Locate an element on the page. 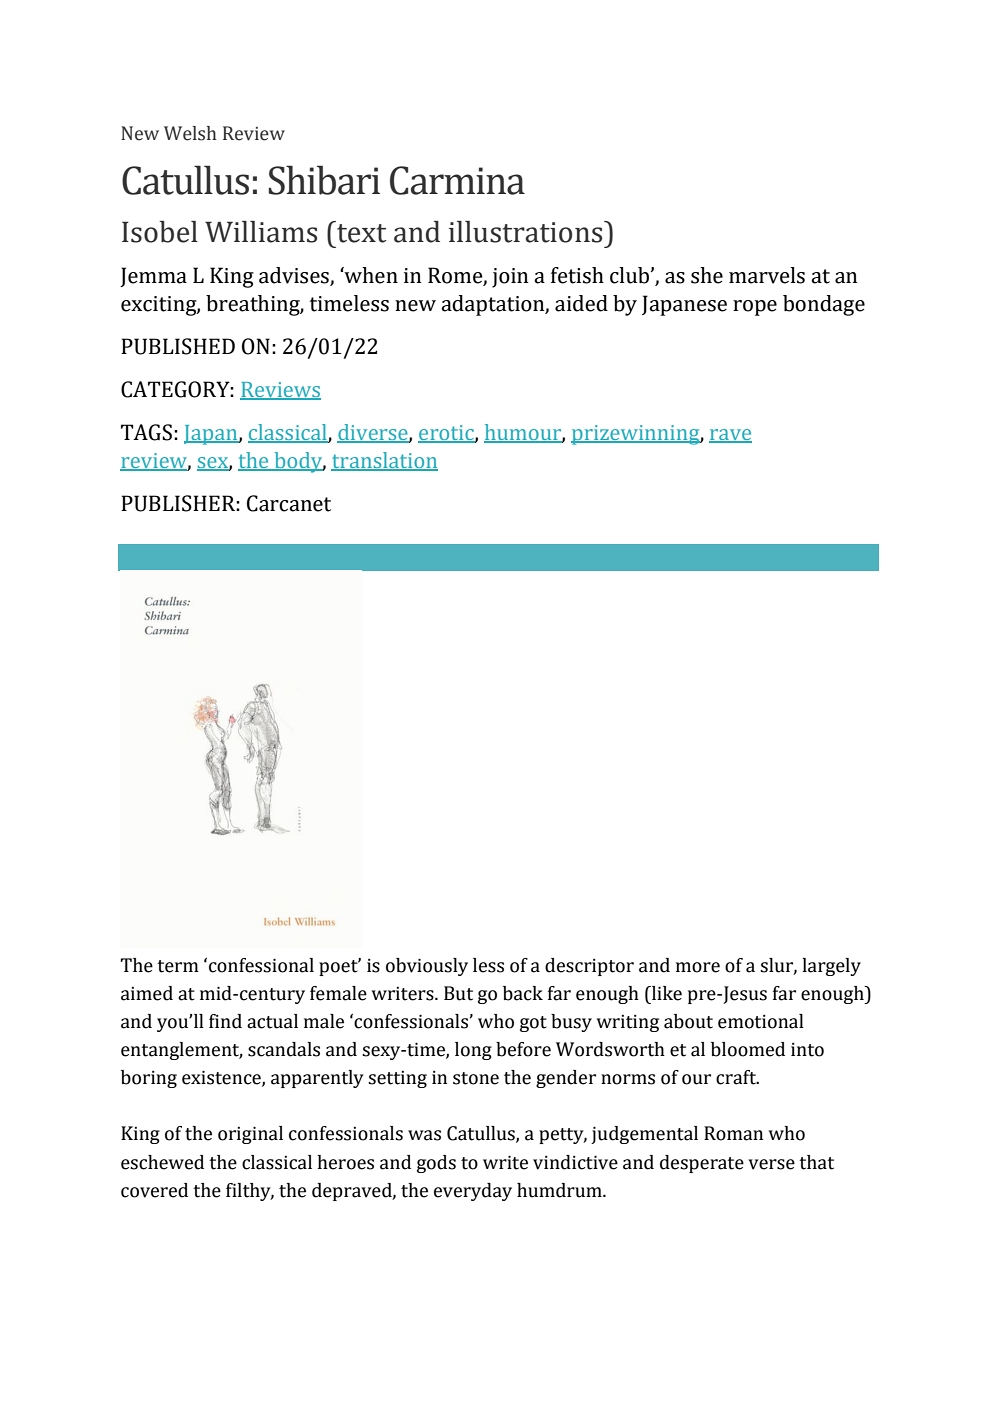 The width and height of the document is (996, 1408). Welsh is located at coordinates (190, 133).
